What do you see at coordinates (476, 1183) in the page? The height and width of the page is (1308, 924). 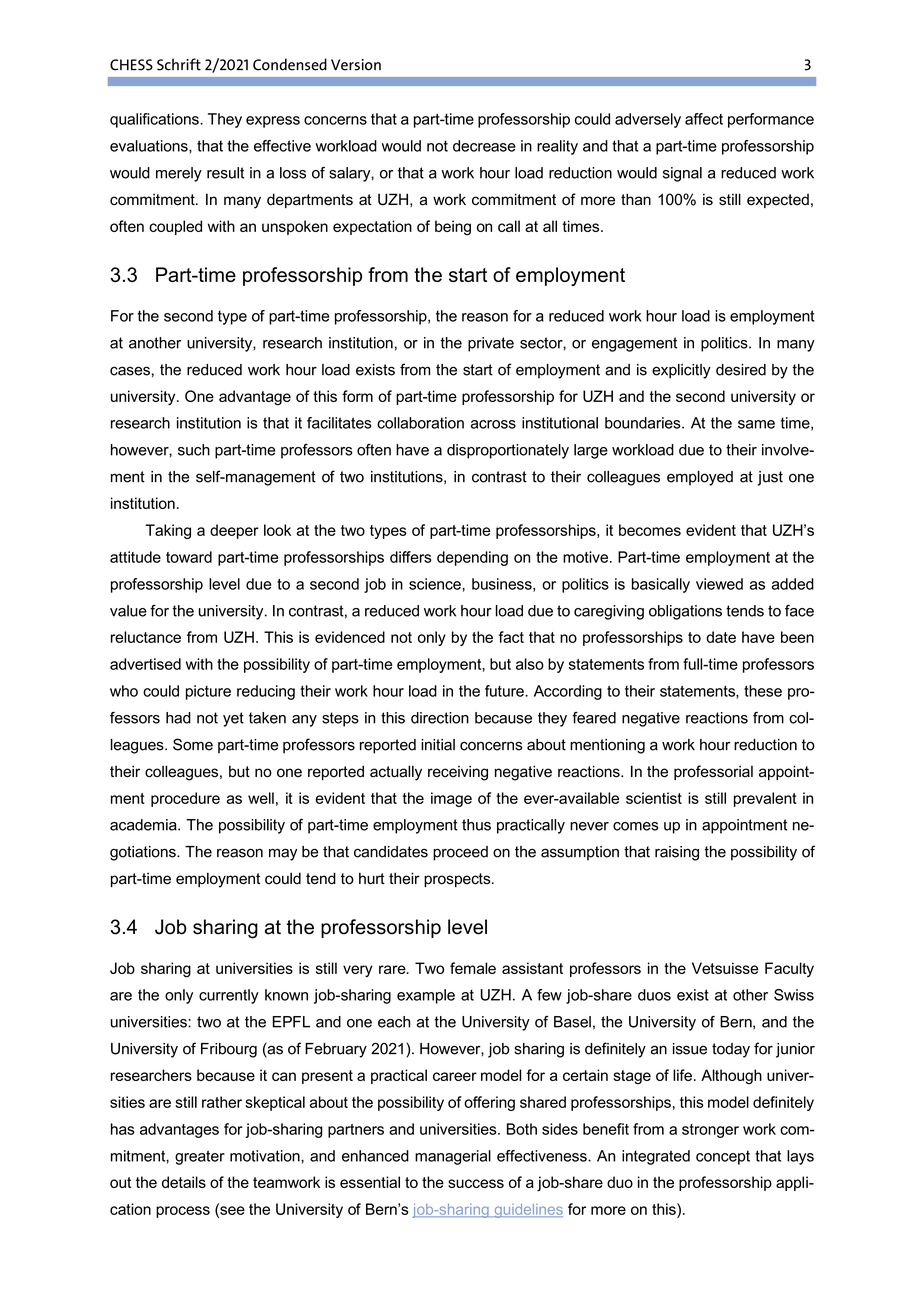 I see `success` at bounding box center [476, 1183].
